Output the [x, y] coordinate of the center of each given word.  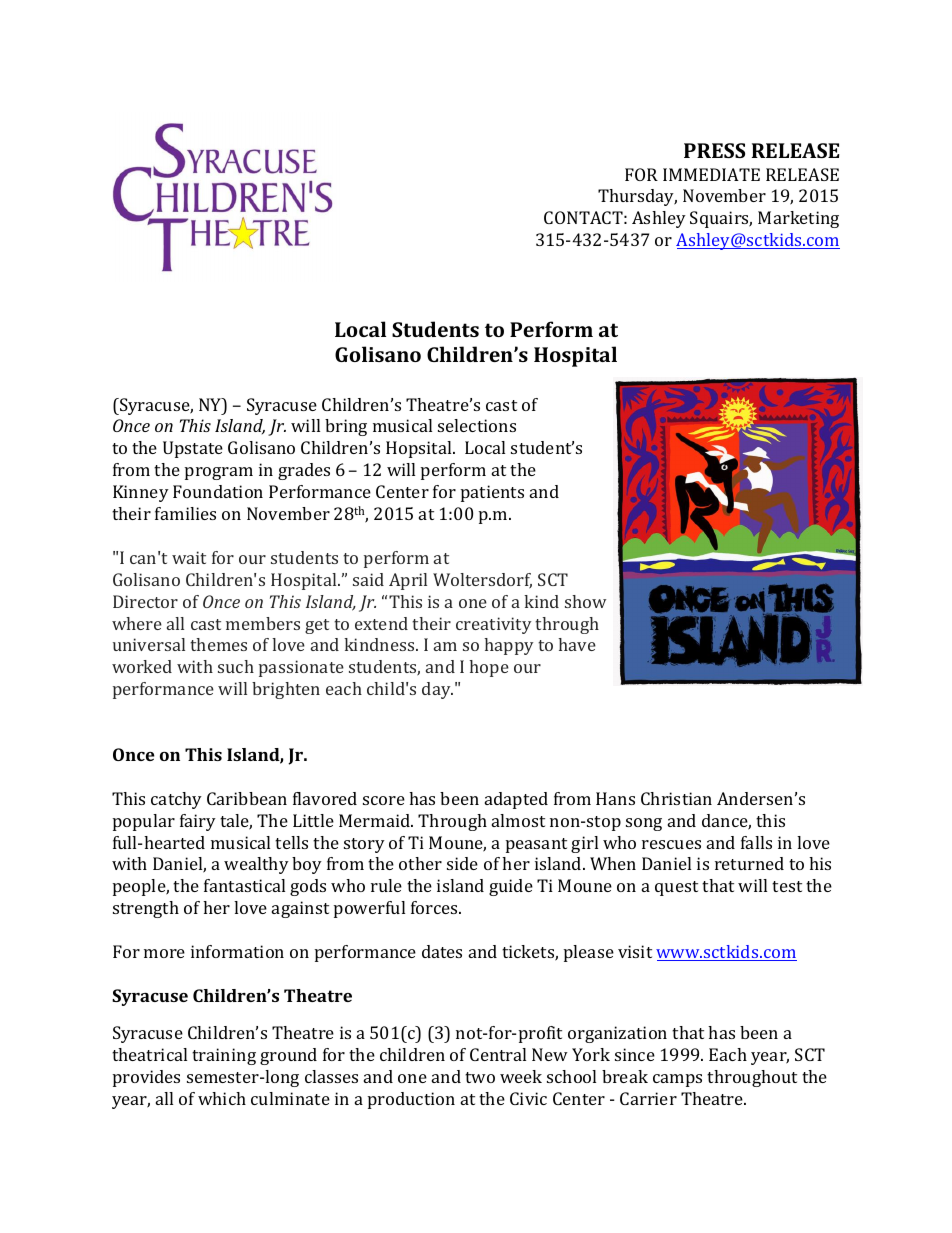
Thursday [637, 197]
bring [346, 427]
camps [677, 1080]
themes [218, 644]
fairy [198, 822]
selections [477, 425]
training [224, 1056]
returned [749, 863]
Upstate [193, 449]
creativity [494, 625]
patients [492, 493]
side [462, 863]
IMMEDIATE [711, 174]
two [480, 1077]
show [585, 601]
